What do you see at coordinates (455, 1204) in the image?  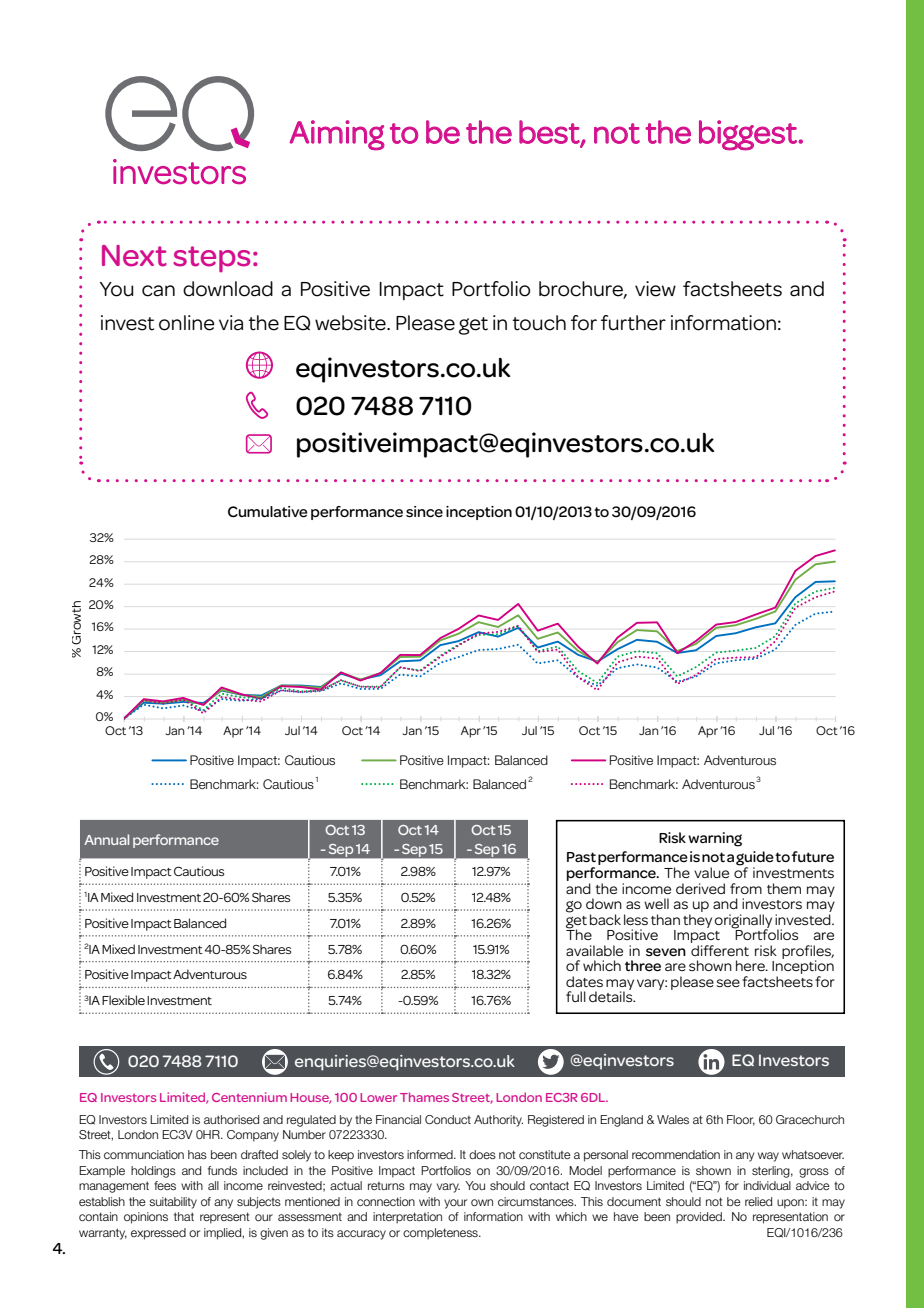 I see `your` at bounding box center [455, 1204].
